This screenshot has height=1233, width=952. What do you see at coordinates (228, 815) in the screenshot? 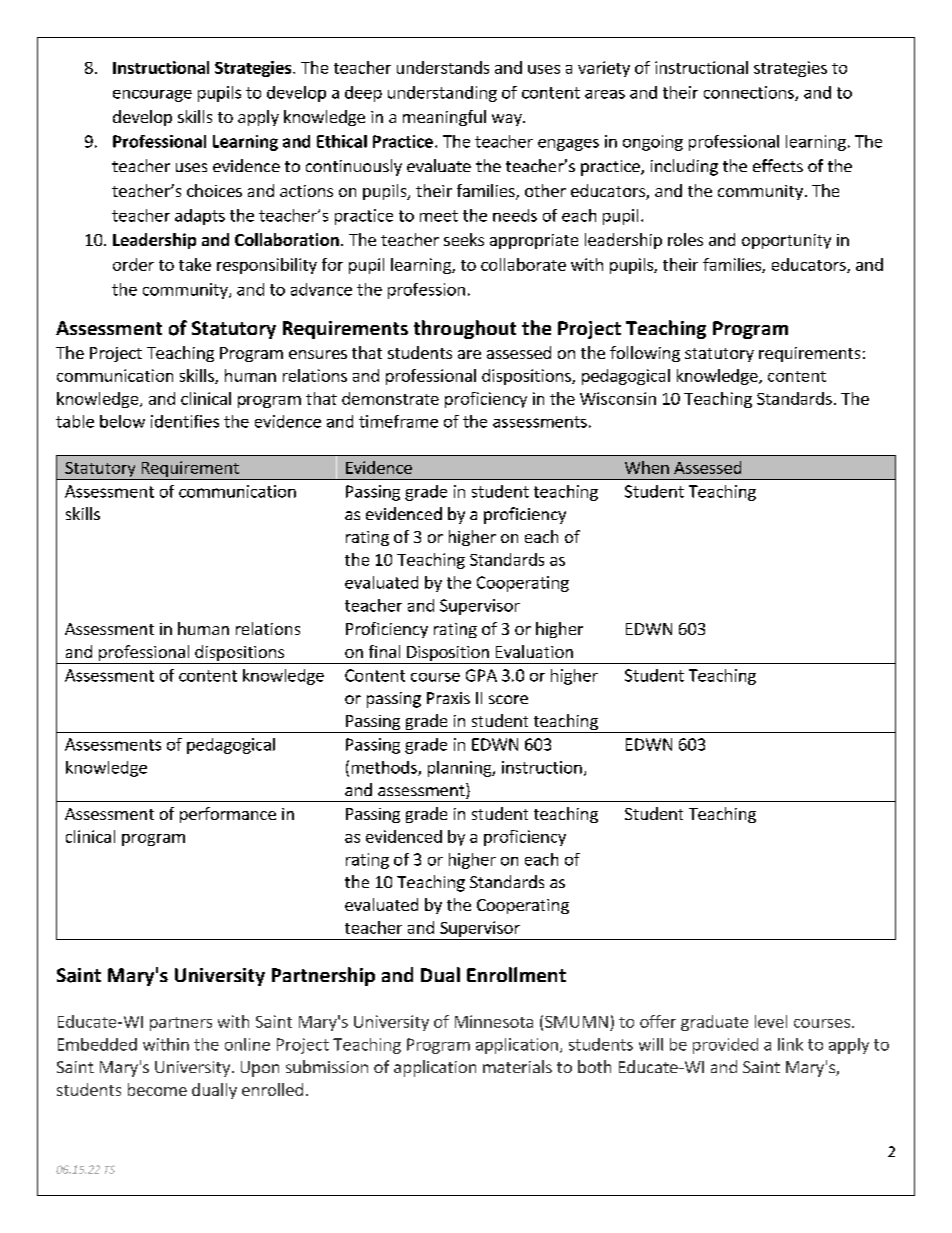
I see `performance` at bounding box center [228, 815].
